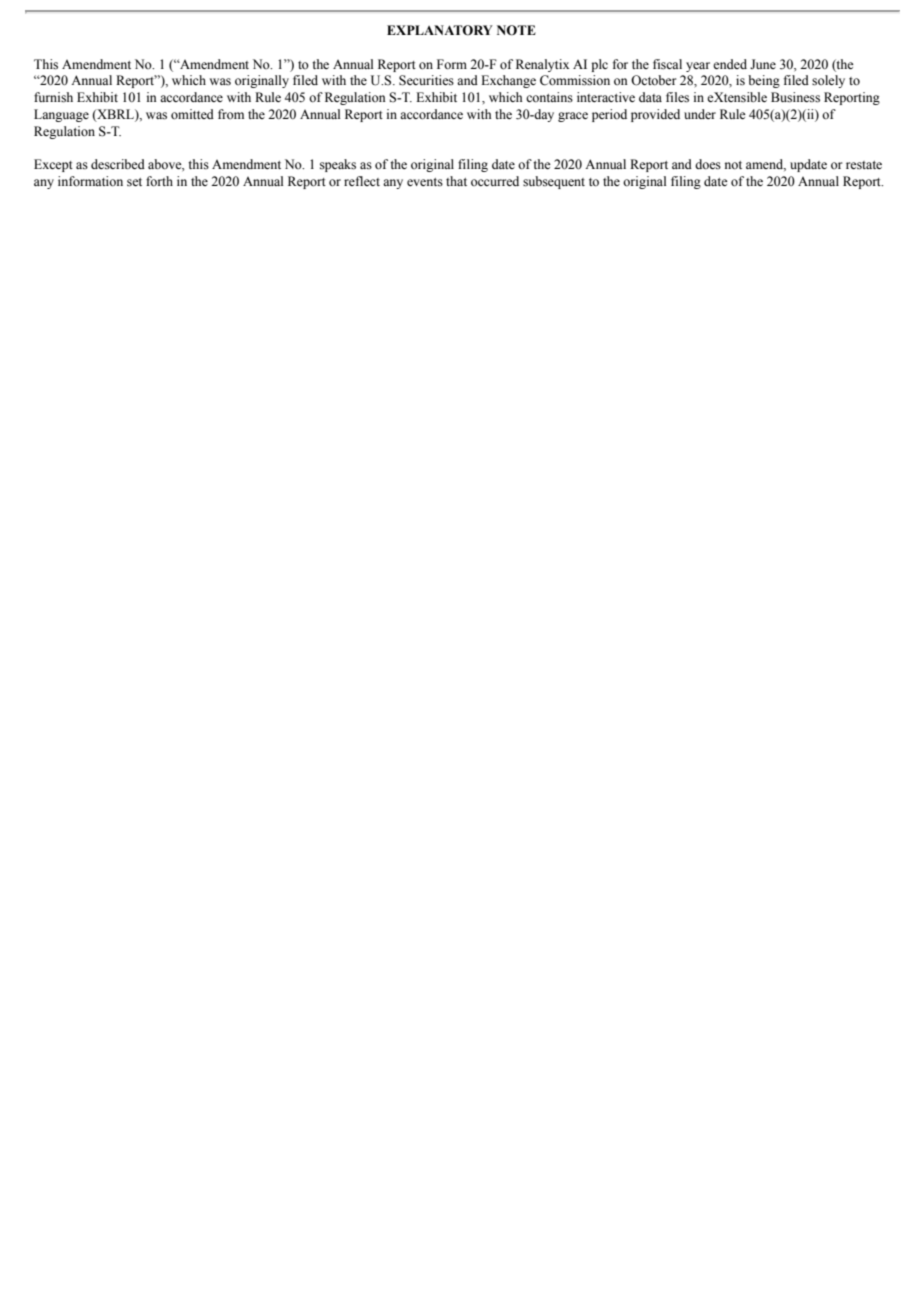 Image resolution: width=924 pixels, height=1308 pixels. I want to click on NOTE, so click(516, 30).
